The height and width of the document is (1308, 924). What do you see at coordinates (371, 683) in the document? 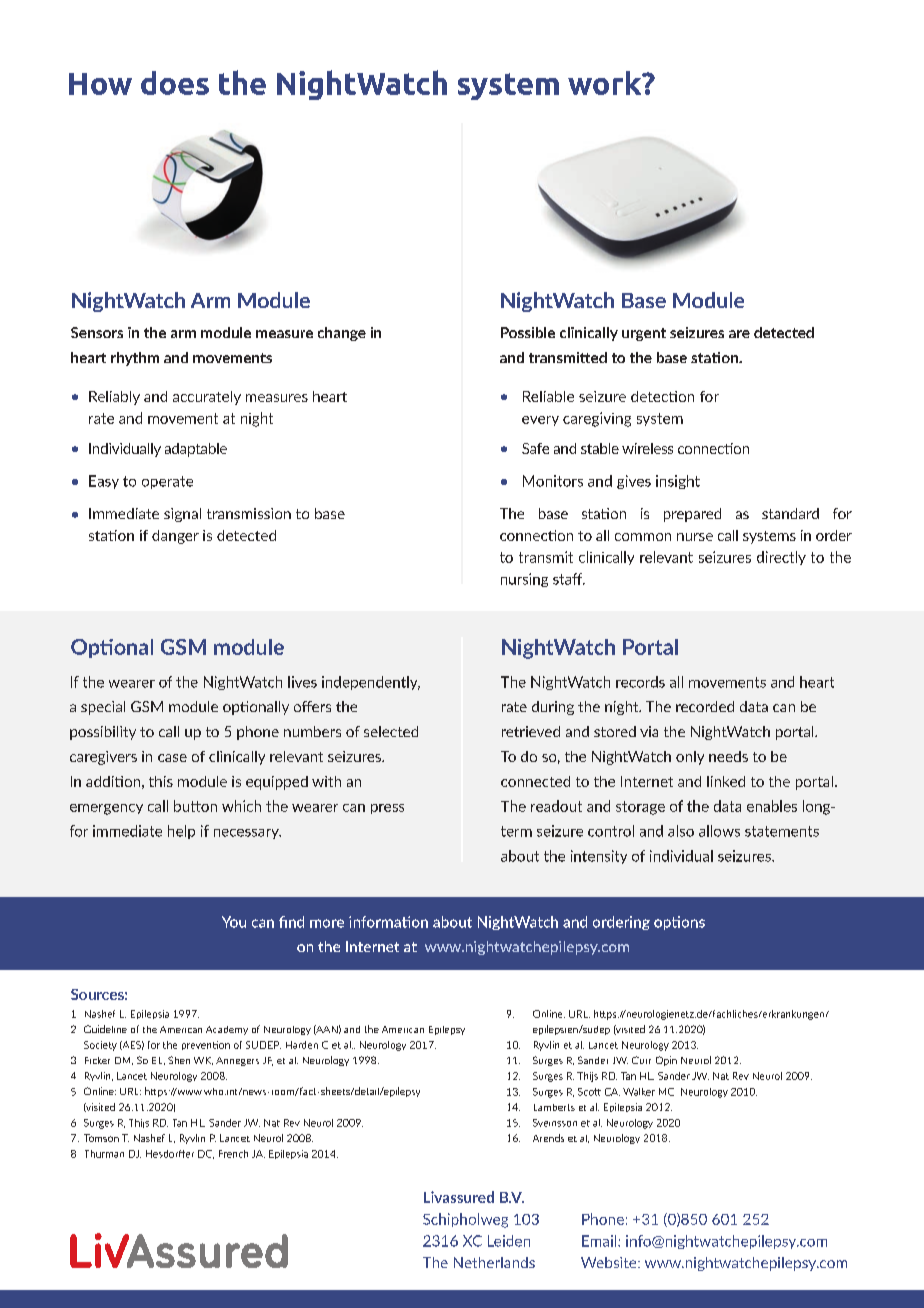
I see `independently` at bounding box center [371, 683].
